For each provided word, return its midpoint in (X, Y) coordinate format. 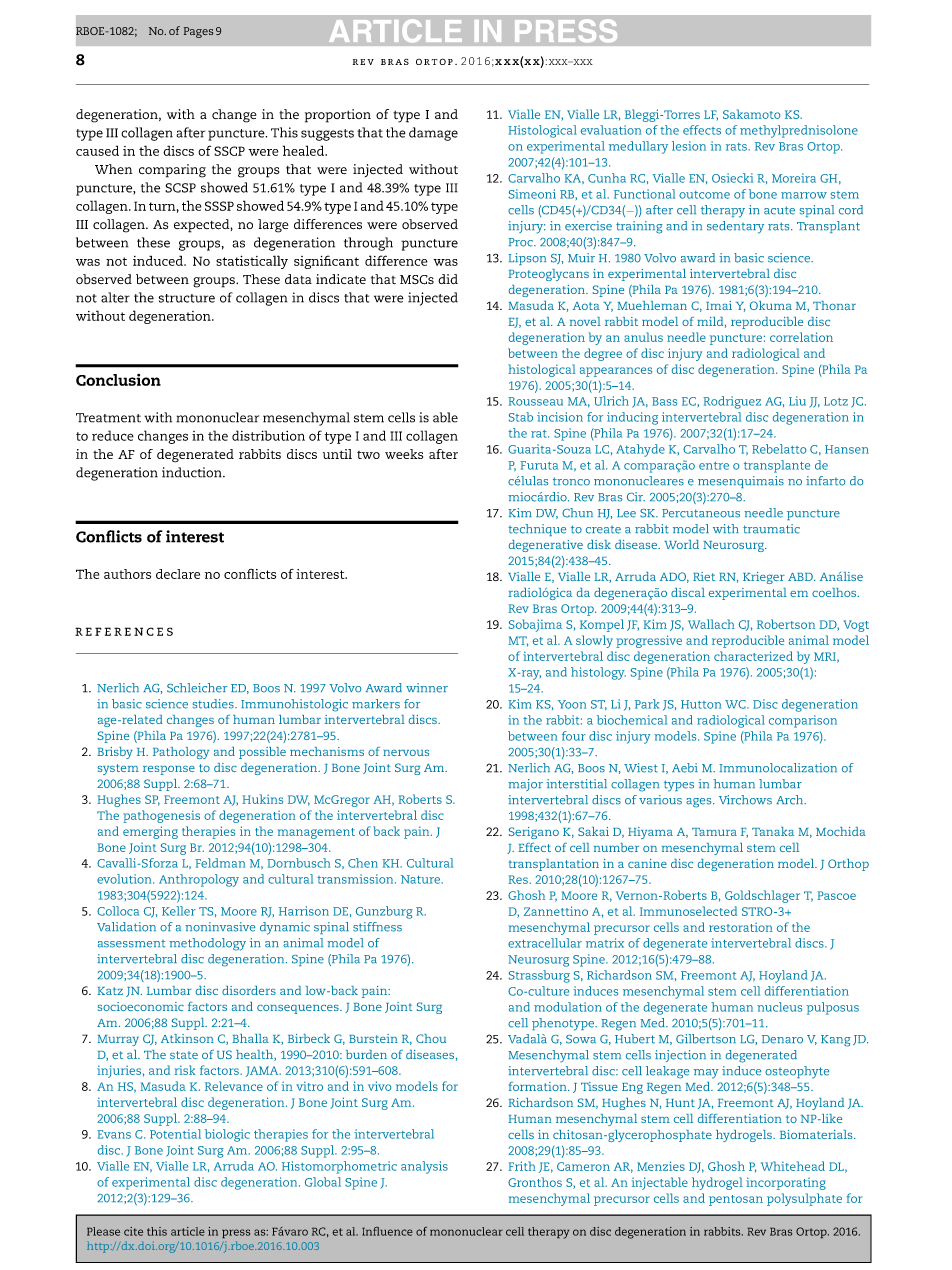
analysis (424, 1167)
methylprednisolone (799, 131)
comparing (172, 171)
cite (133, 1231)
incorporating (786, 1183)
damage (433, 134)
